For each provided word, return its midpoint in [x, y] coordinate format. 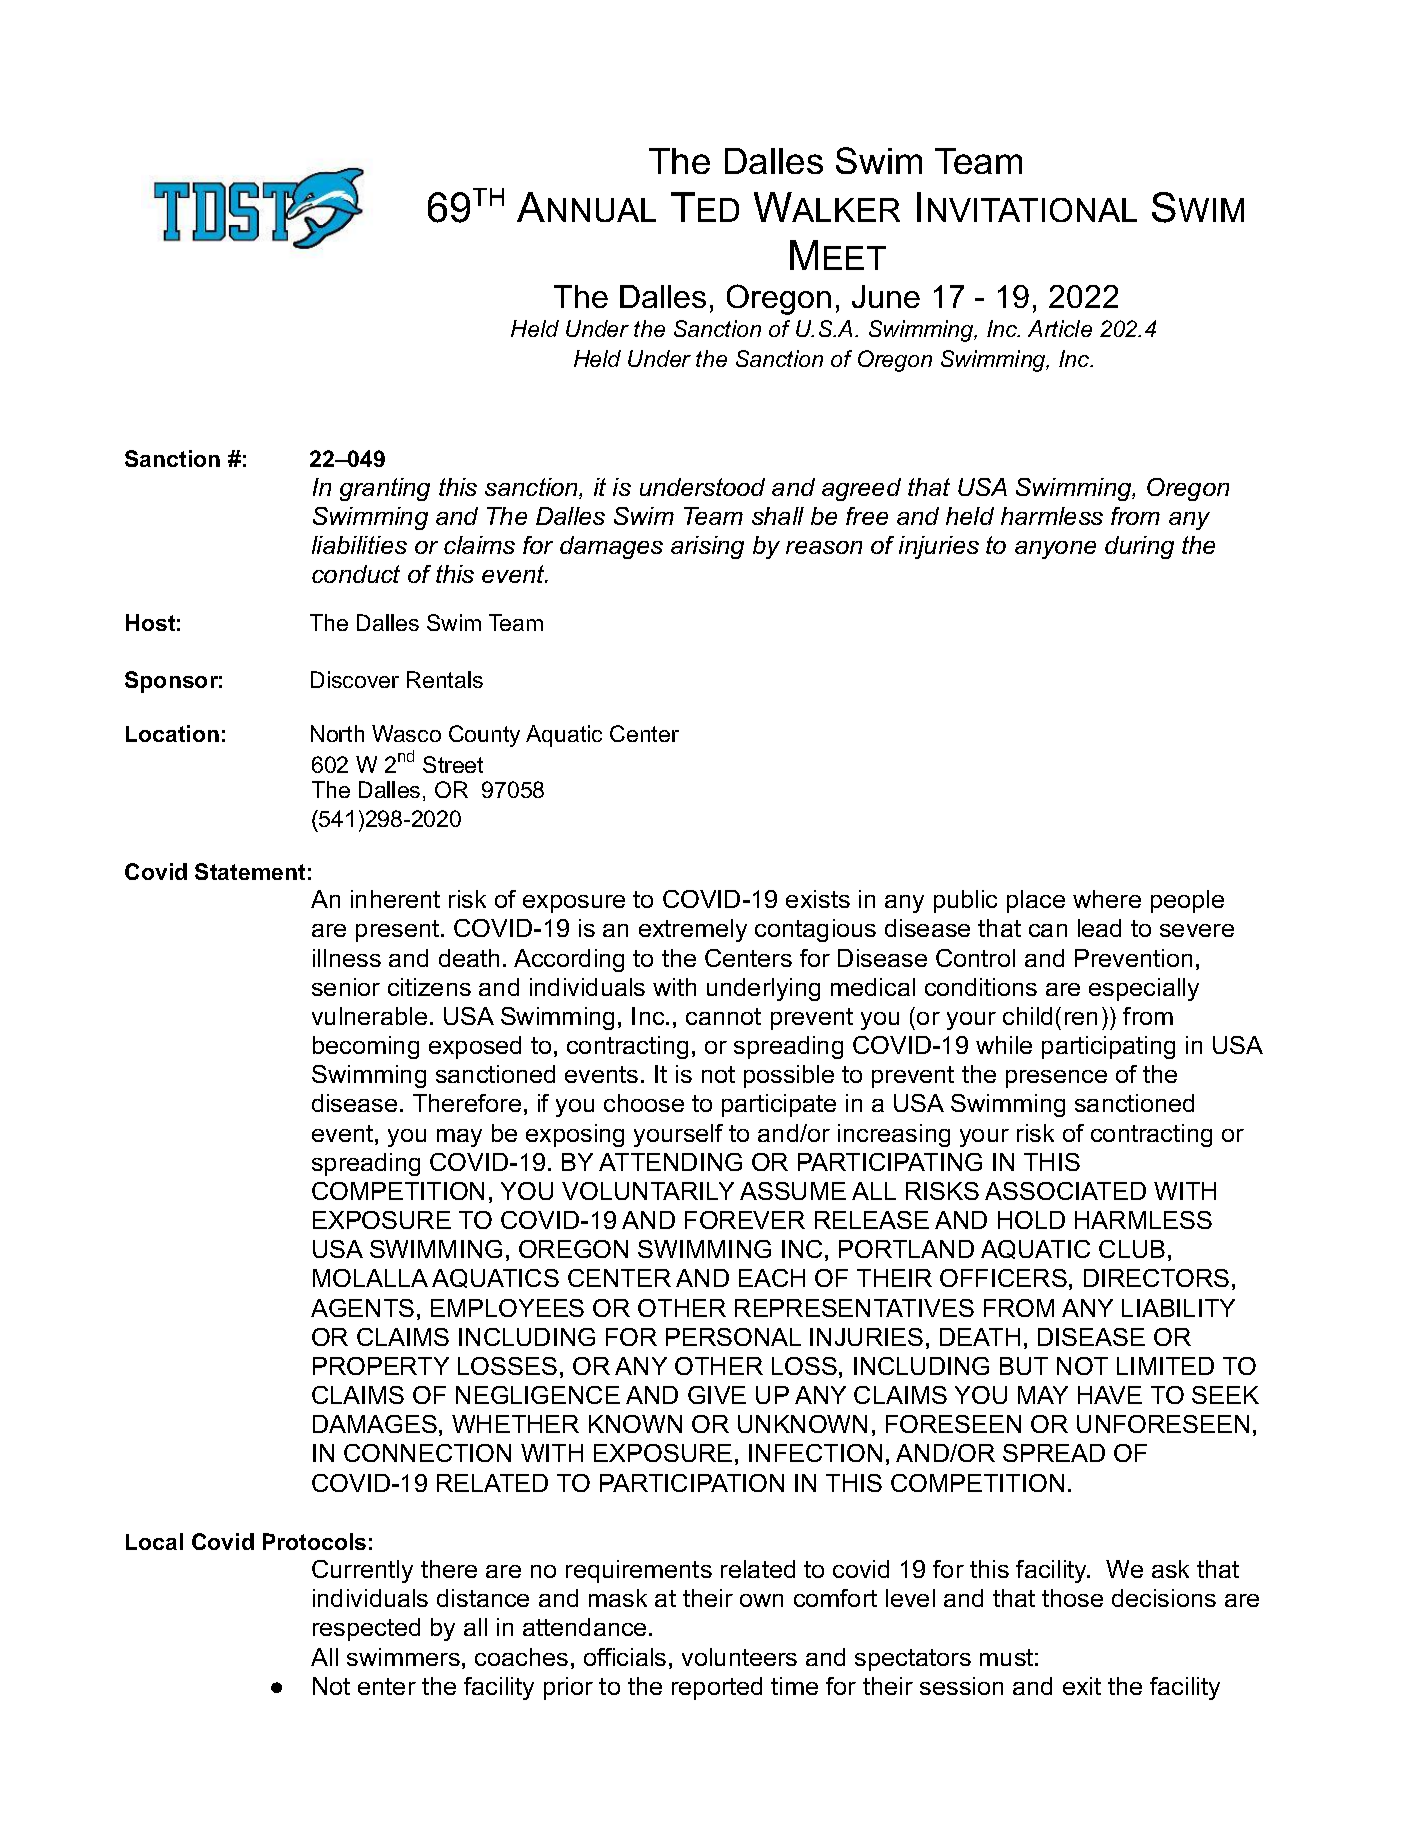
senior [346, 987]
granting [385, 489]
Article [1060, 328]
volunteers [739, 1657]
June [886, 296]
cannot [723, 1016]
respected [366, 1629]
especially [1144, 989]
